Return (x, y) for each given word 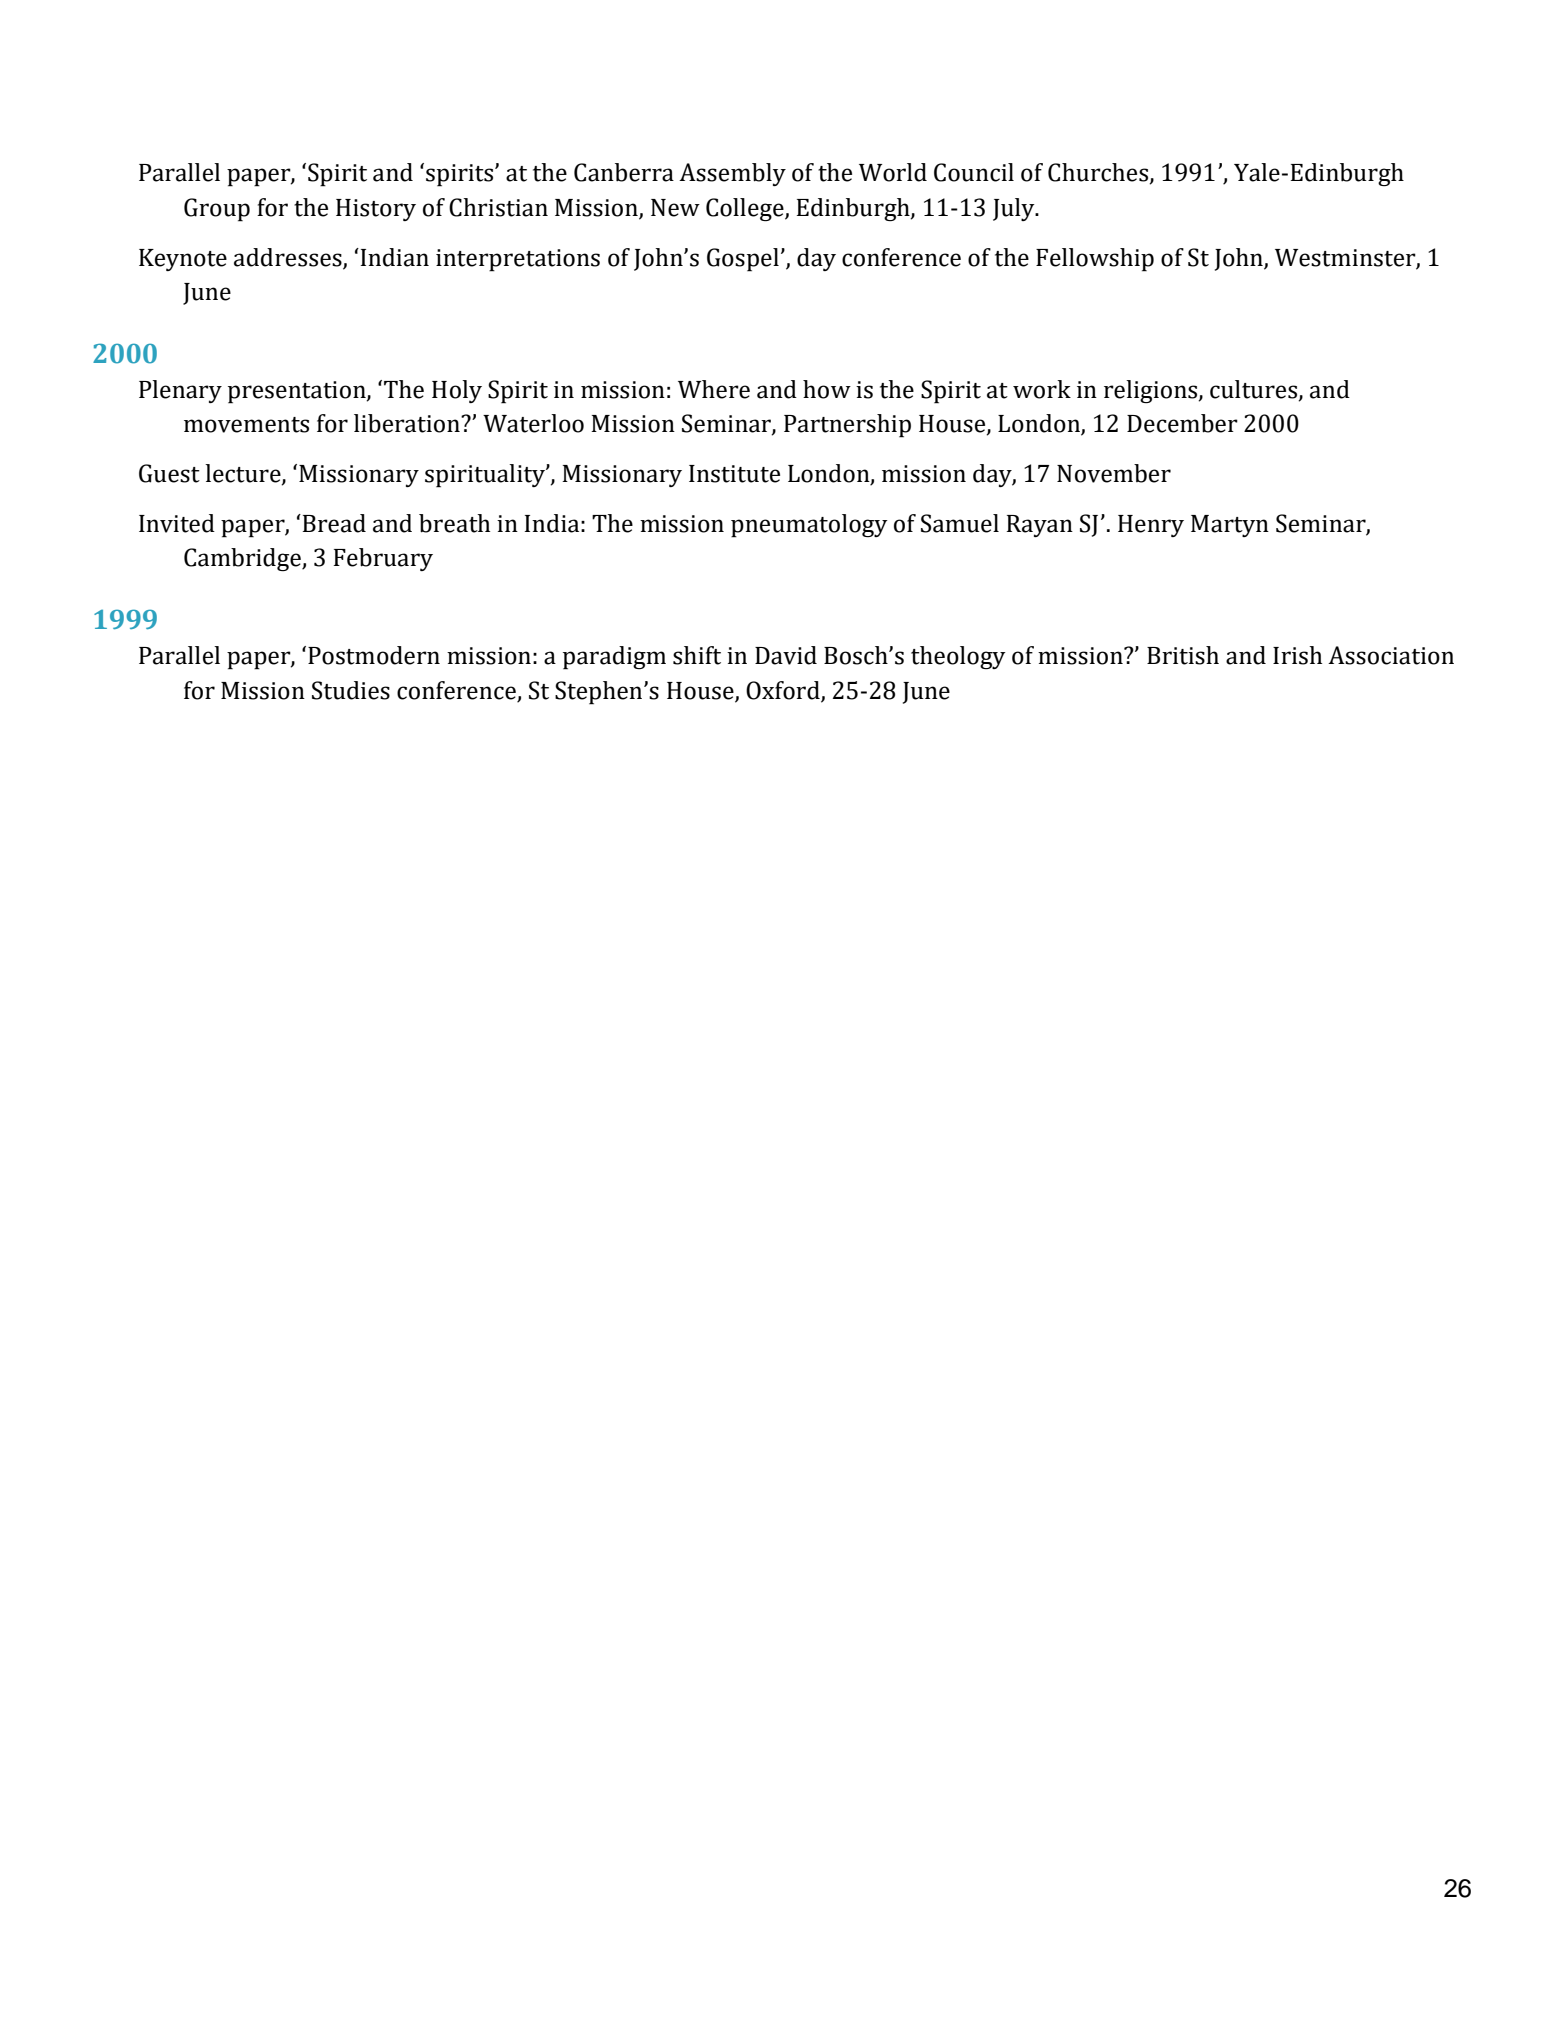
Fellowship (1095, 260)
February (383, 559)
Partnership (847, 426)
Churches (1099, 173)
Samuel (960, 523)
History (376, 210)
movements (246, 425)
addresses (288, 257)
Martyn (1230, 526)
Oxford (783, 690)
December (1182, 423)
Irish (1297, 655)
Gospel (743, 260)
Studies (351, 690)
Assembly (732, 174)
